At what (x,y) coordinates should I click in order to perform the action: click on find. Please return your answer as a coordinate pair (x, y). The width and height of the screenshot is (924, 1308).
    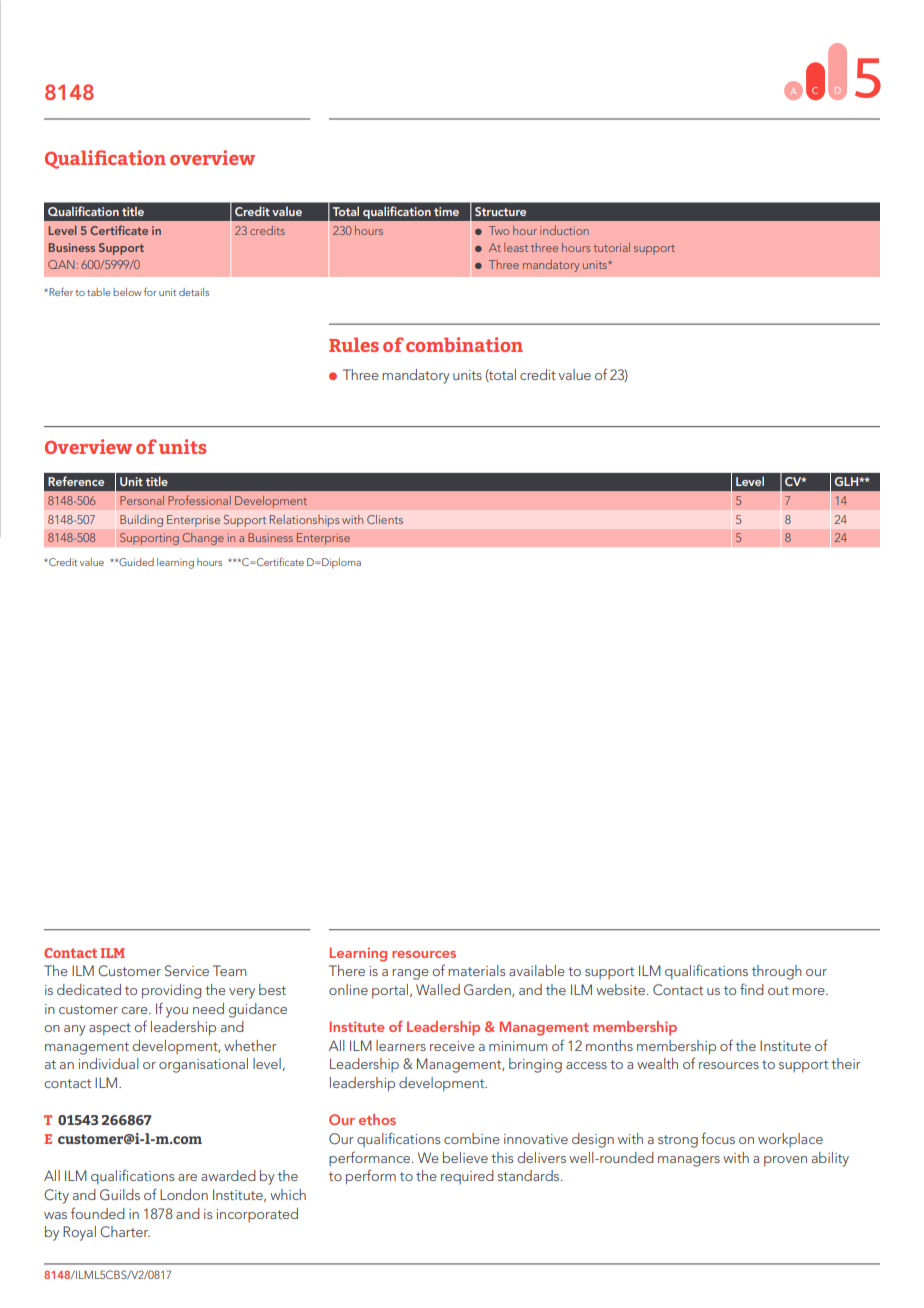
    Looking at the image, I should click on (752, 989).
